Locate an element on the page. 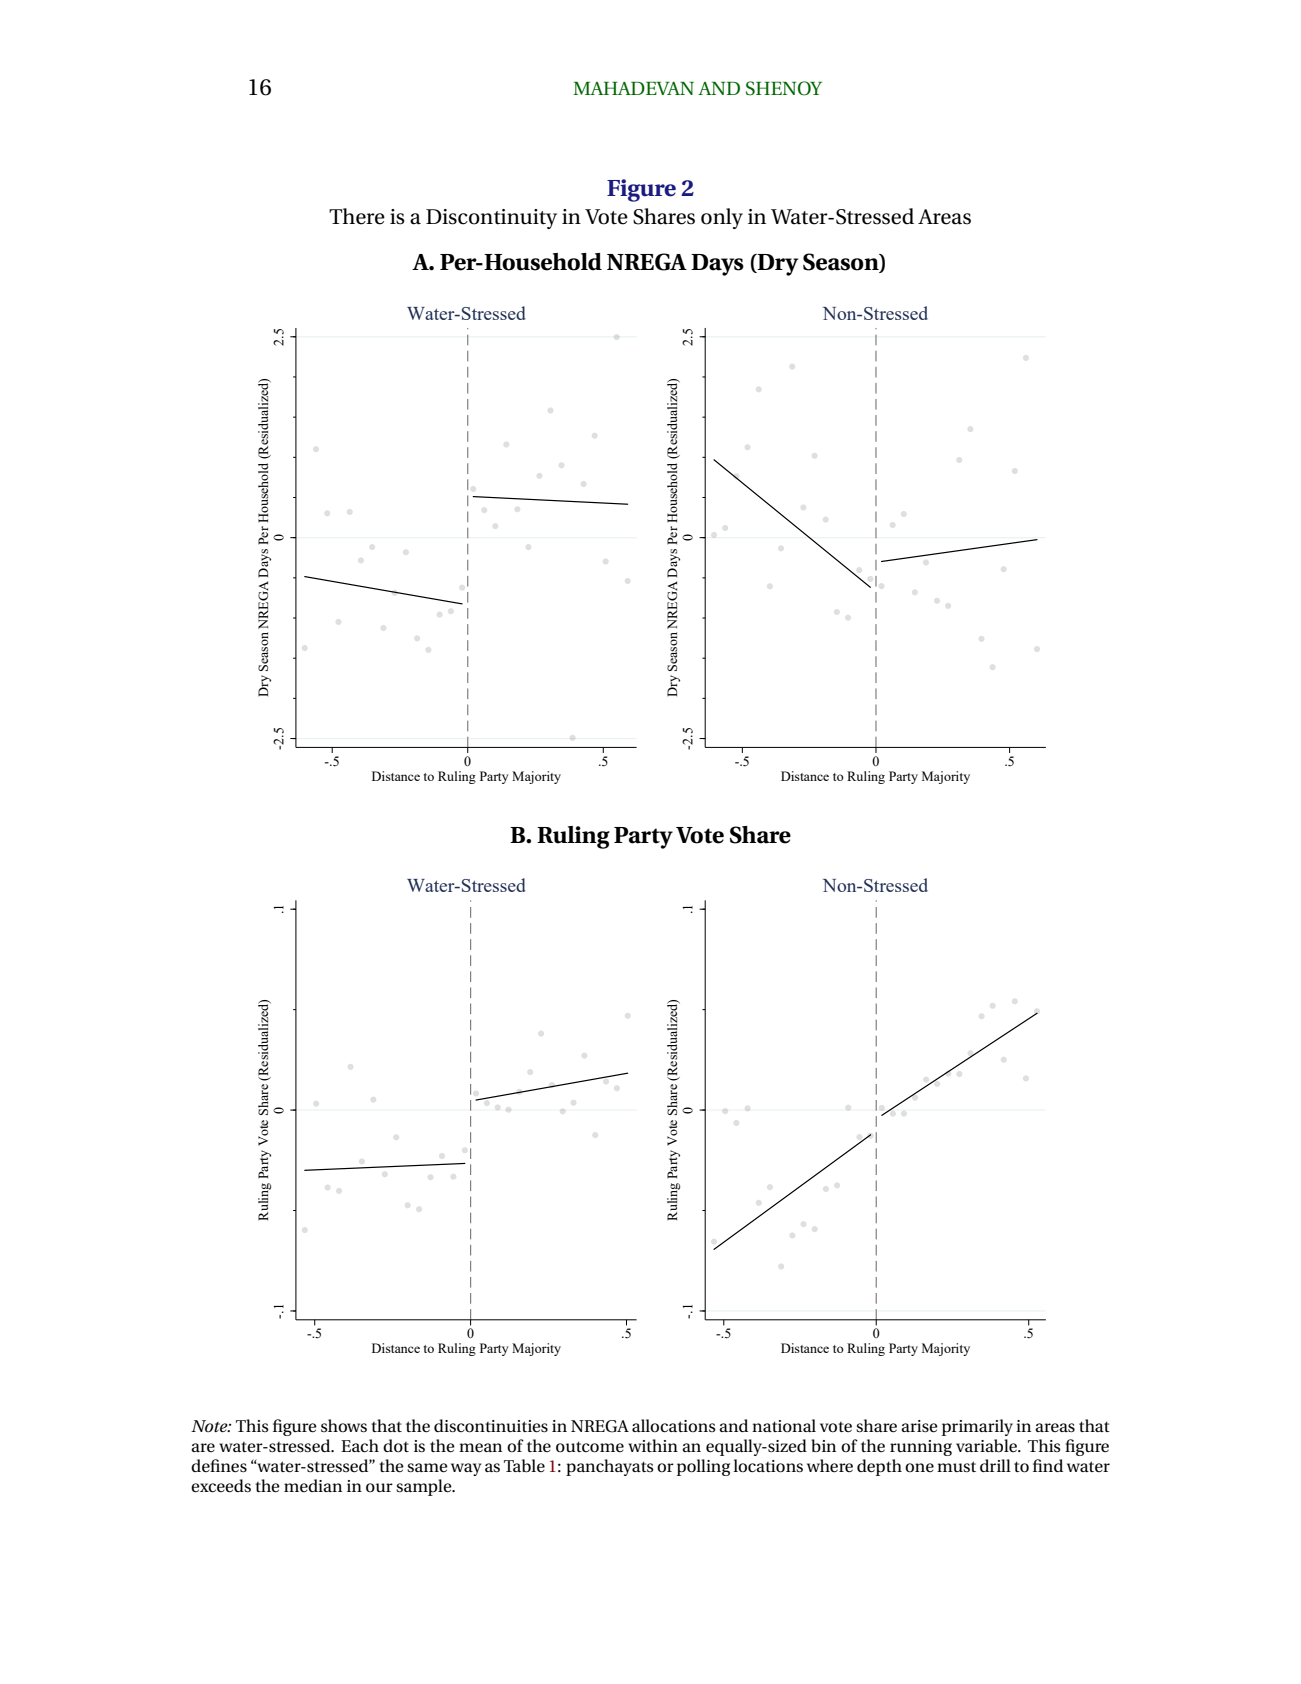 Image resolution: width=1301 pixels, height=1684 pixels. must is located at coordinates (956, 1466).
